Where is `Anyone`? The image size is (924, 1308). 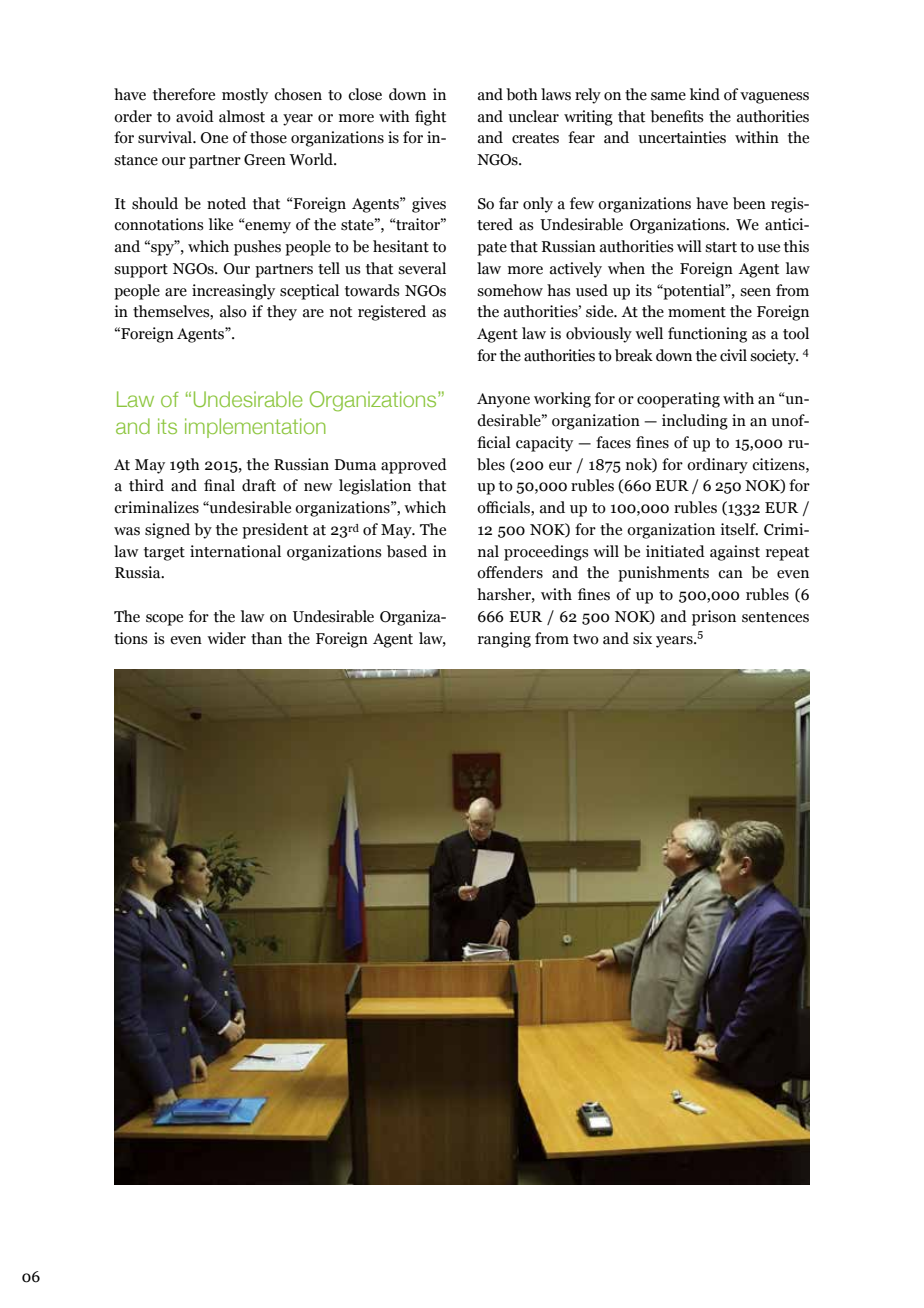
Anyone is located at coordinates (503, 400).
